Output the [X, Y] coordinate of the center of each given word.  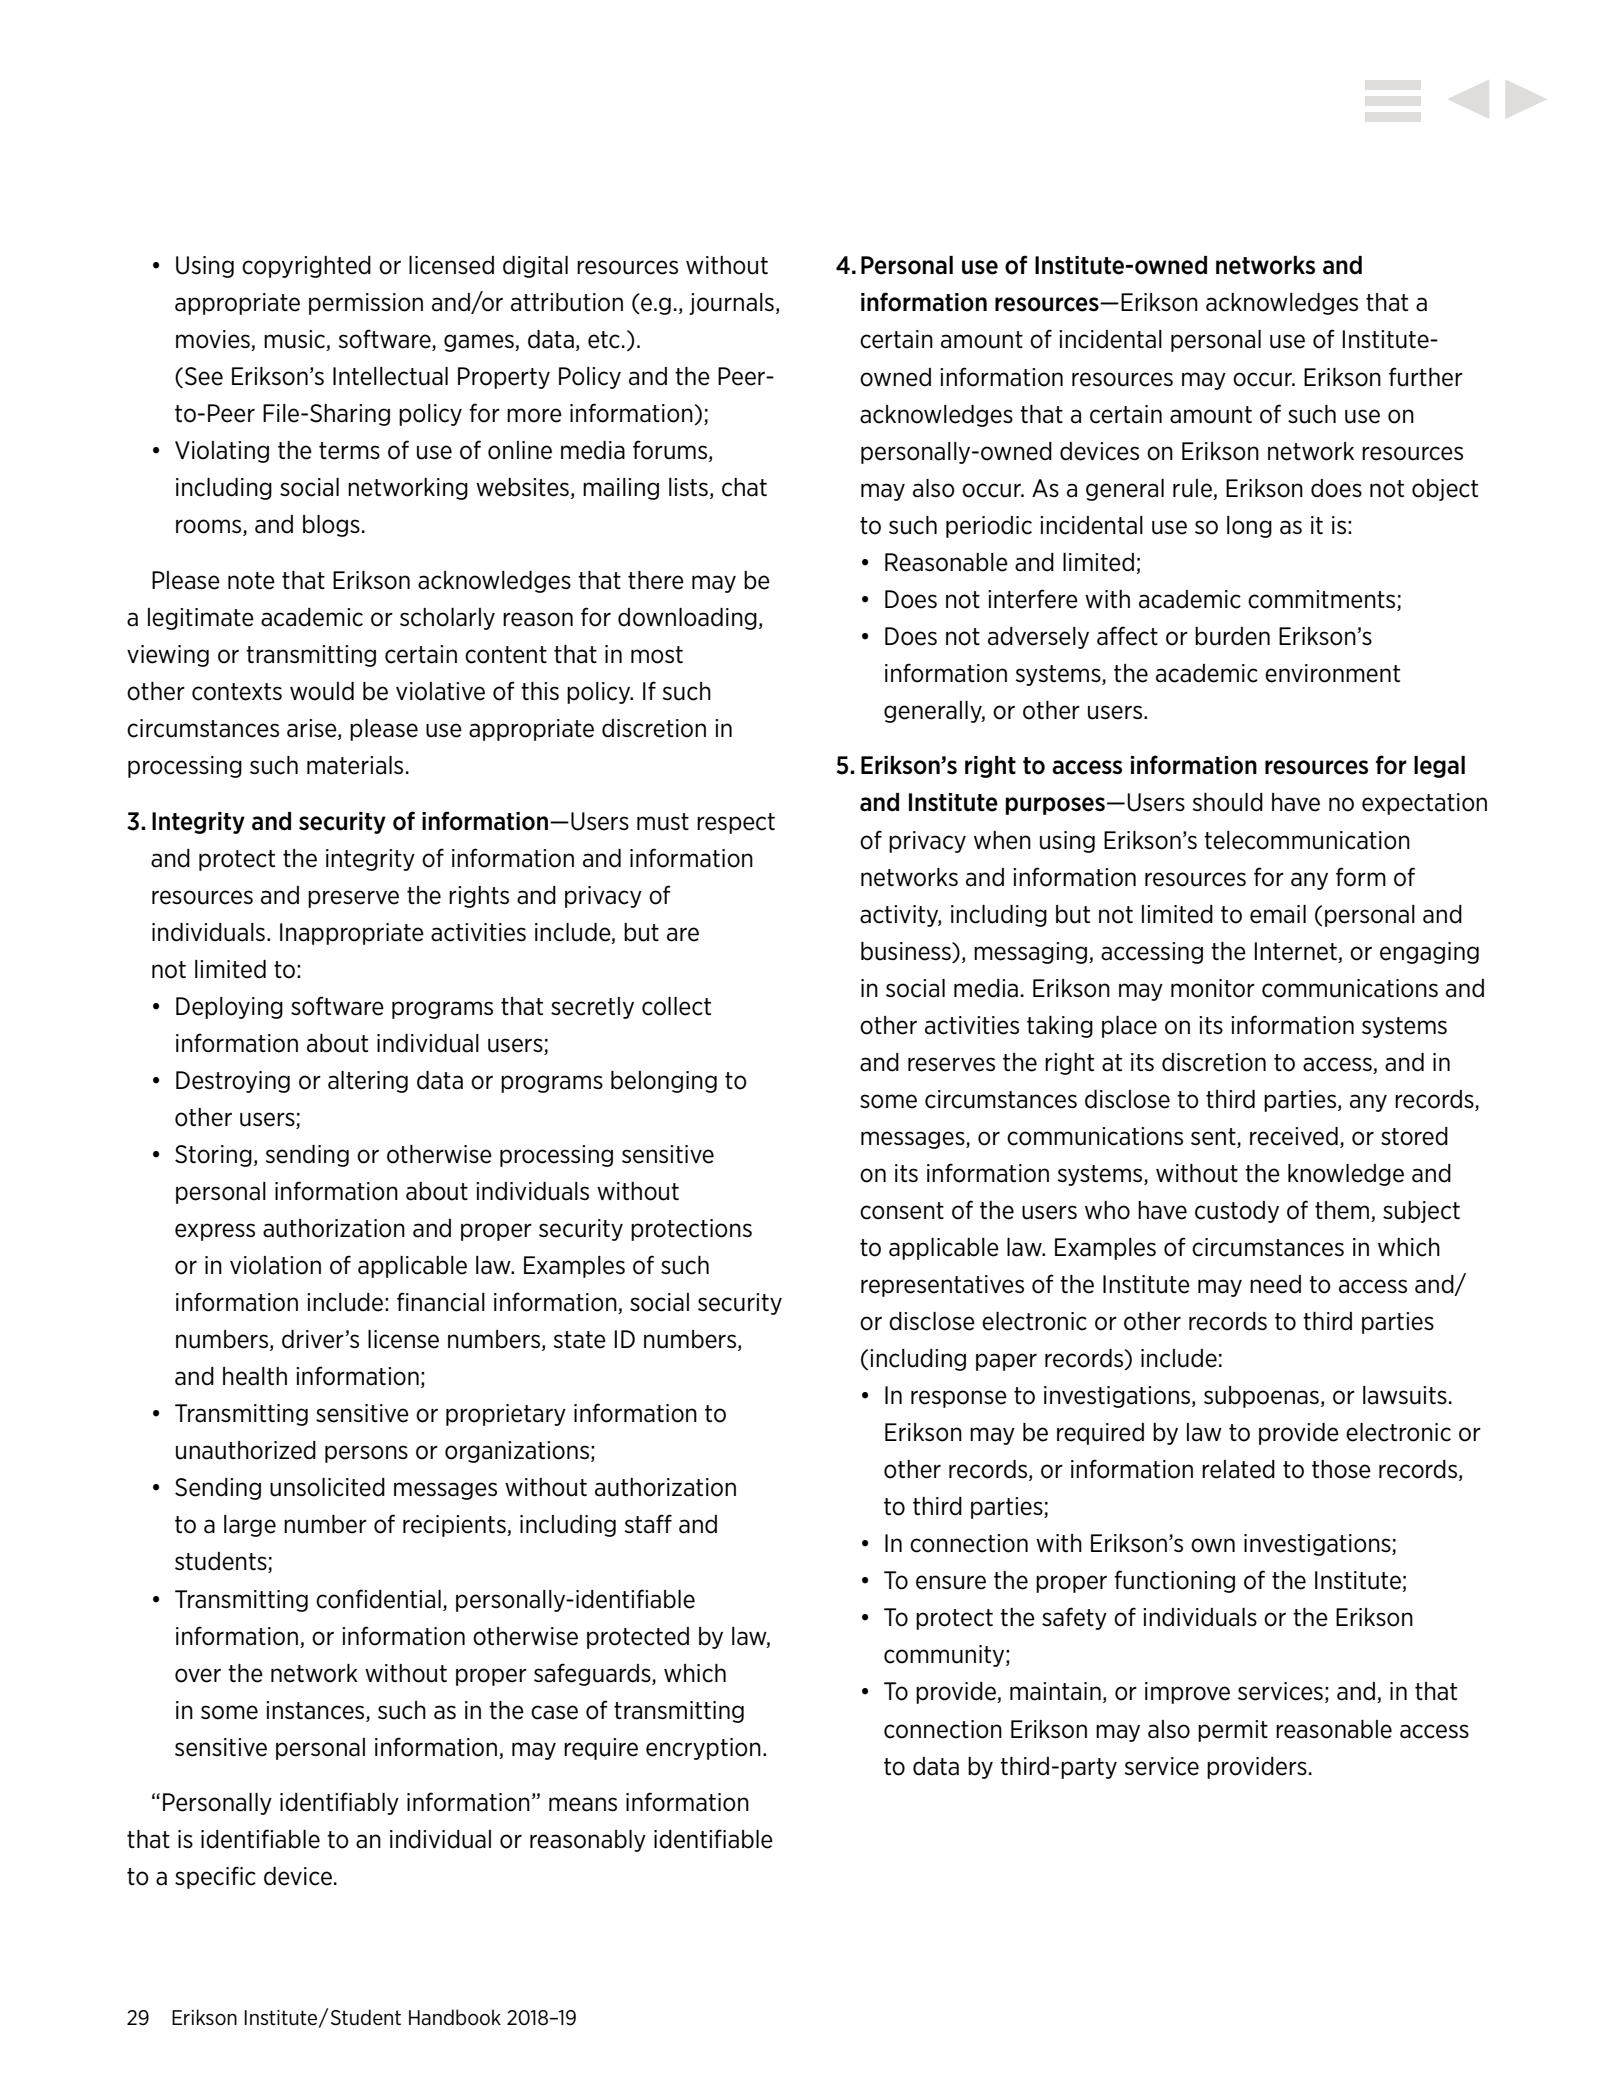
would [322, 691]
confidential [378, 1599]
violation [275, 1265]
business [907, 951]
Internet [1296, 951]
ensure [951, 1582]
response [959, 1399]
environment [1332, 673]
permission [366, 304]
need [1275, 1284]
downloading [687, 619]
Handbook [455, 2017]
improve [1187, 1693]
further [1426, 377]
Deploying [229, 1008]
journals [731, 304]
